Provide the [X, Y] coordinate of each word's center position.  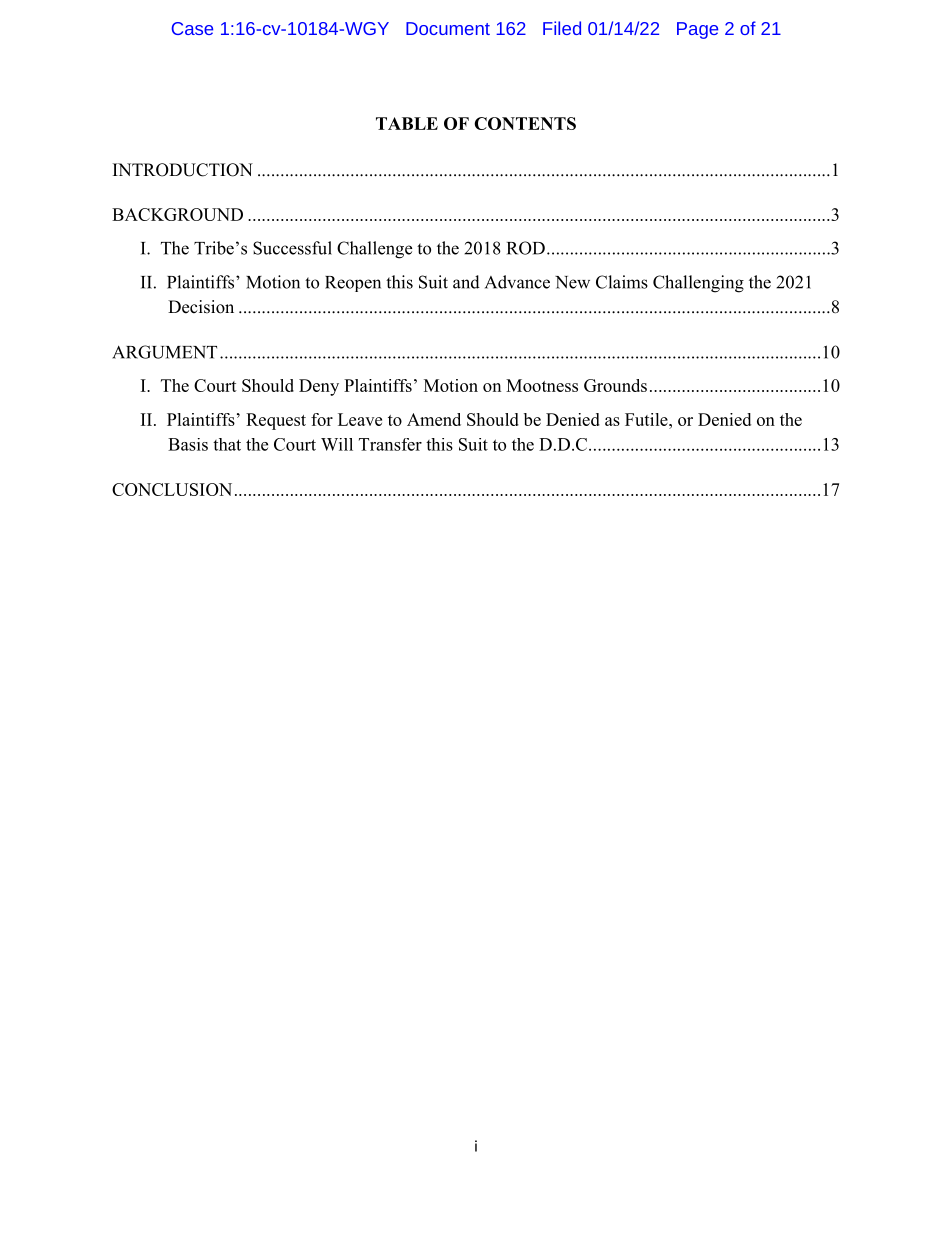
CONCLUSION [172, 489]
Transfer [390, 444]
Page [697, 30]
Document [448, 28]
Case [192, 28]
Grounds [615, 385]
